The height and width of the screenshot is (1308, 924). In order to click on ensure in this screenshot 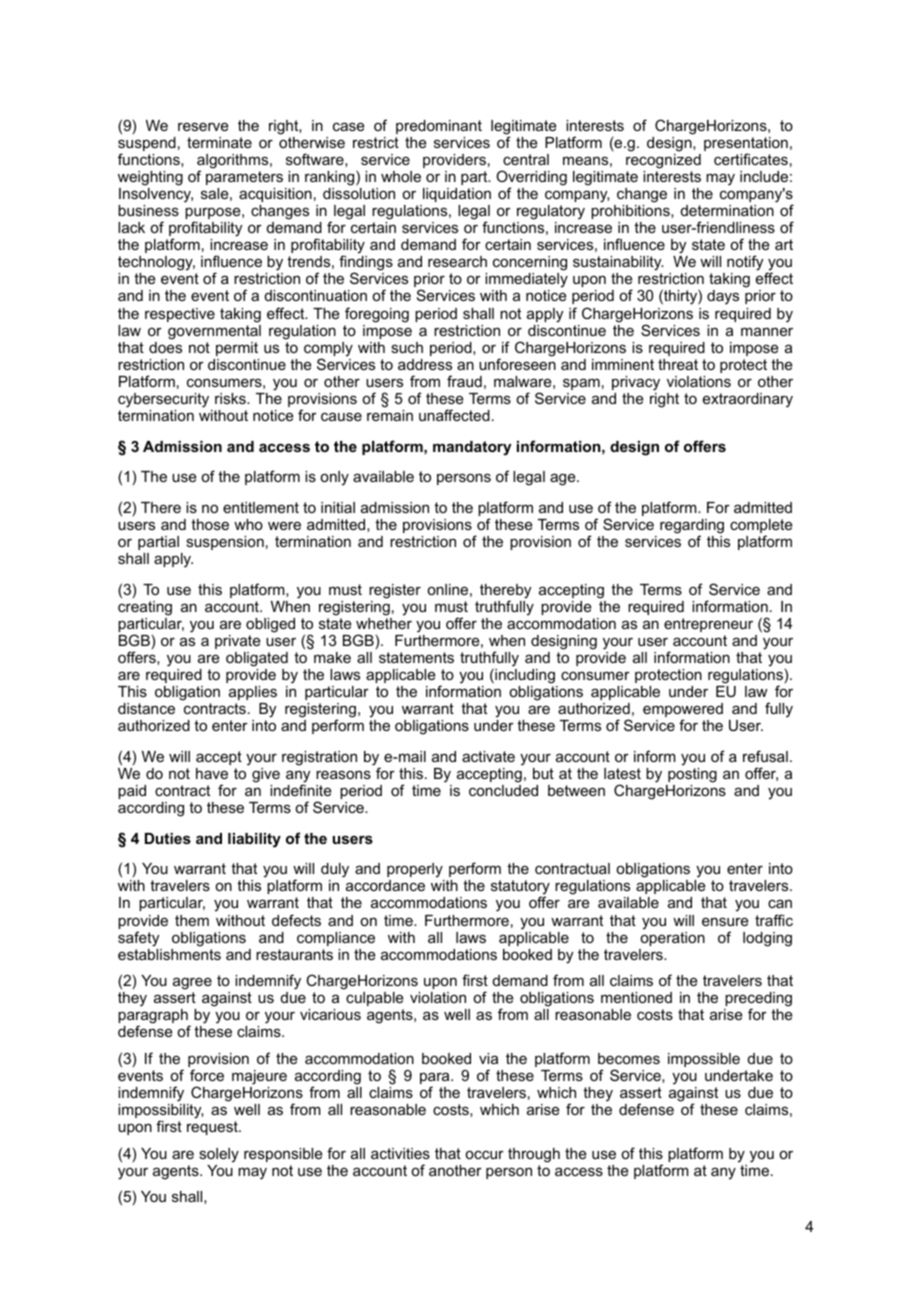, I will do `click(725, 921)`.
